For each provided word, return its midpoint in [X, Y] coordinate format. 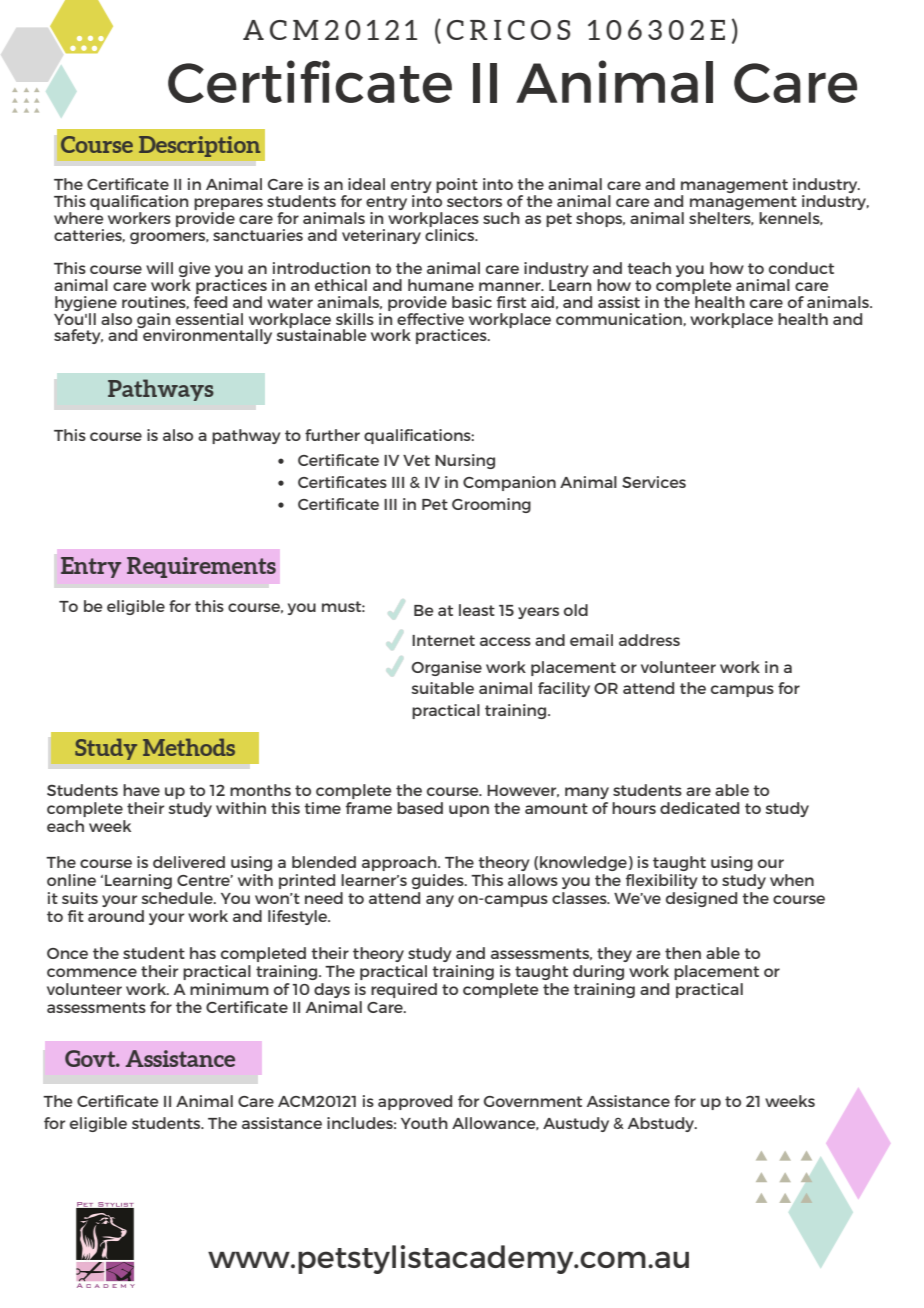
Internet [443, 640]
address [649, 640]
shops [600, 219]
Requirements [201, 567]
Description [199, 146]
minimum [229, 989]
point [457, 185]
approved [415, 1102]
